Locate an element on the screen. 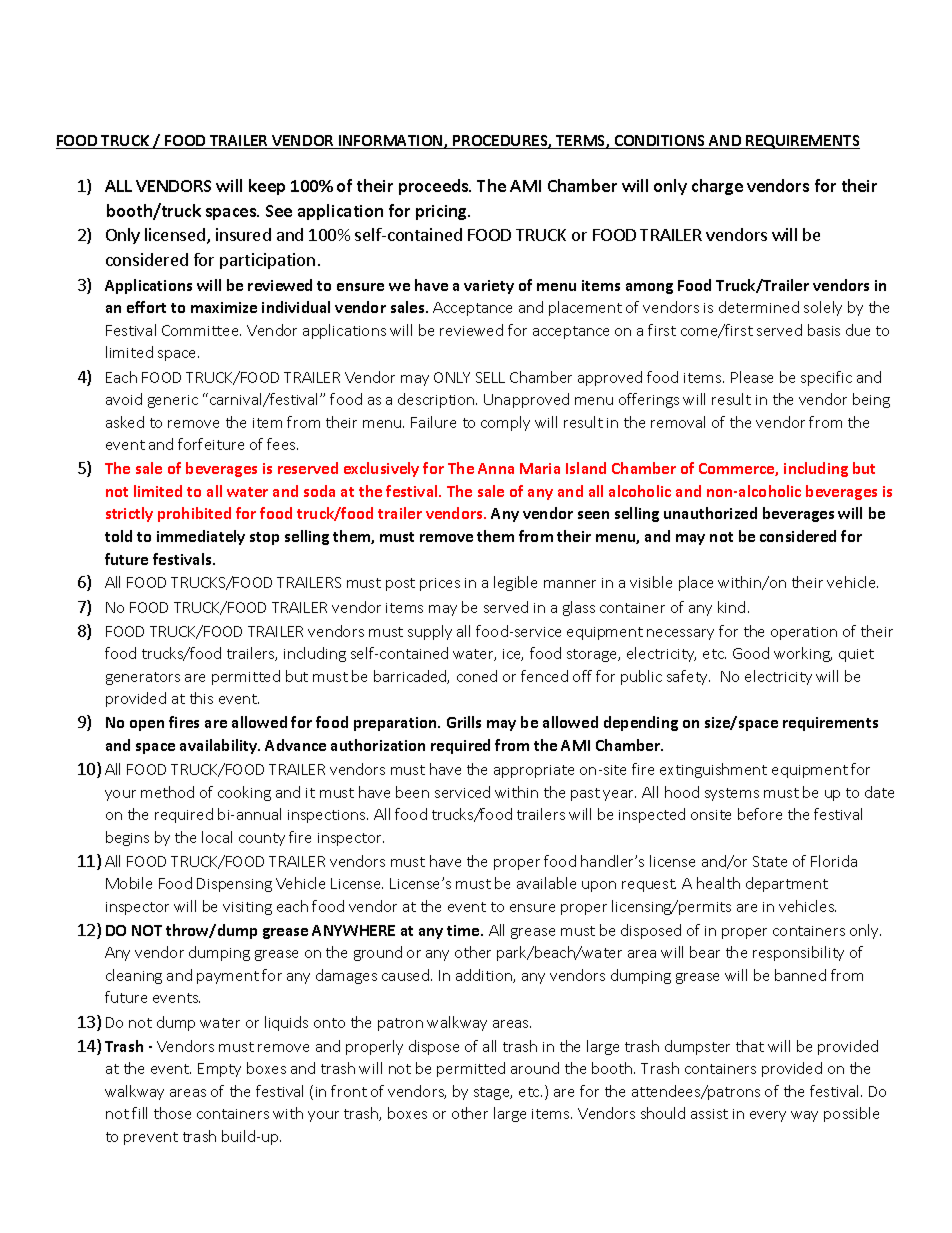  supply is located at coordinates (430, 632).
